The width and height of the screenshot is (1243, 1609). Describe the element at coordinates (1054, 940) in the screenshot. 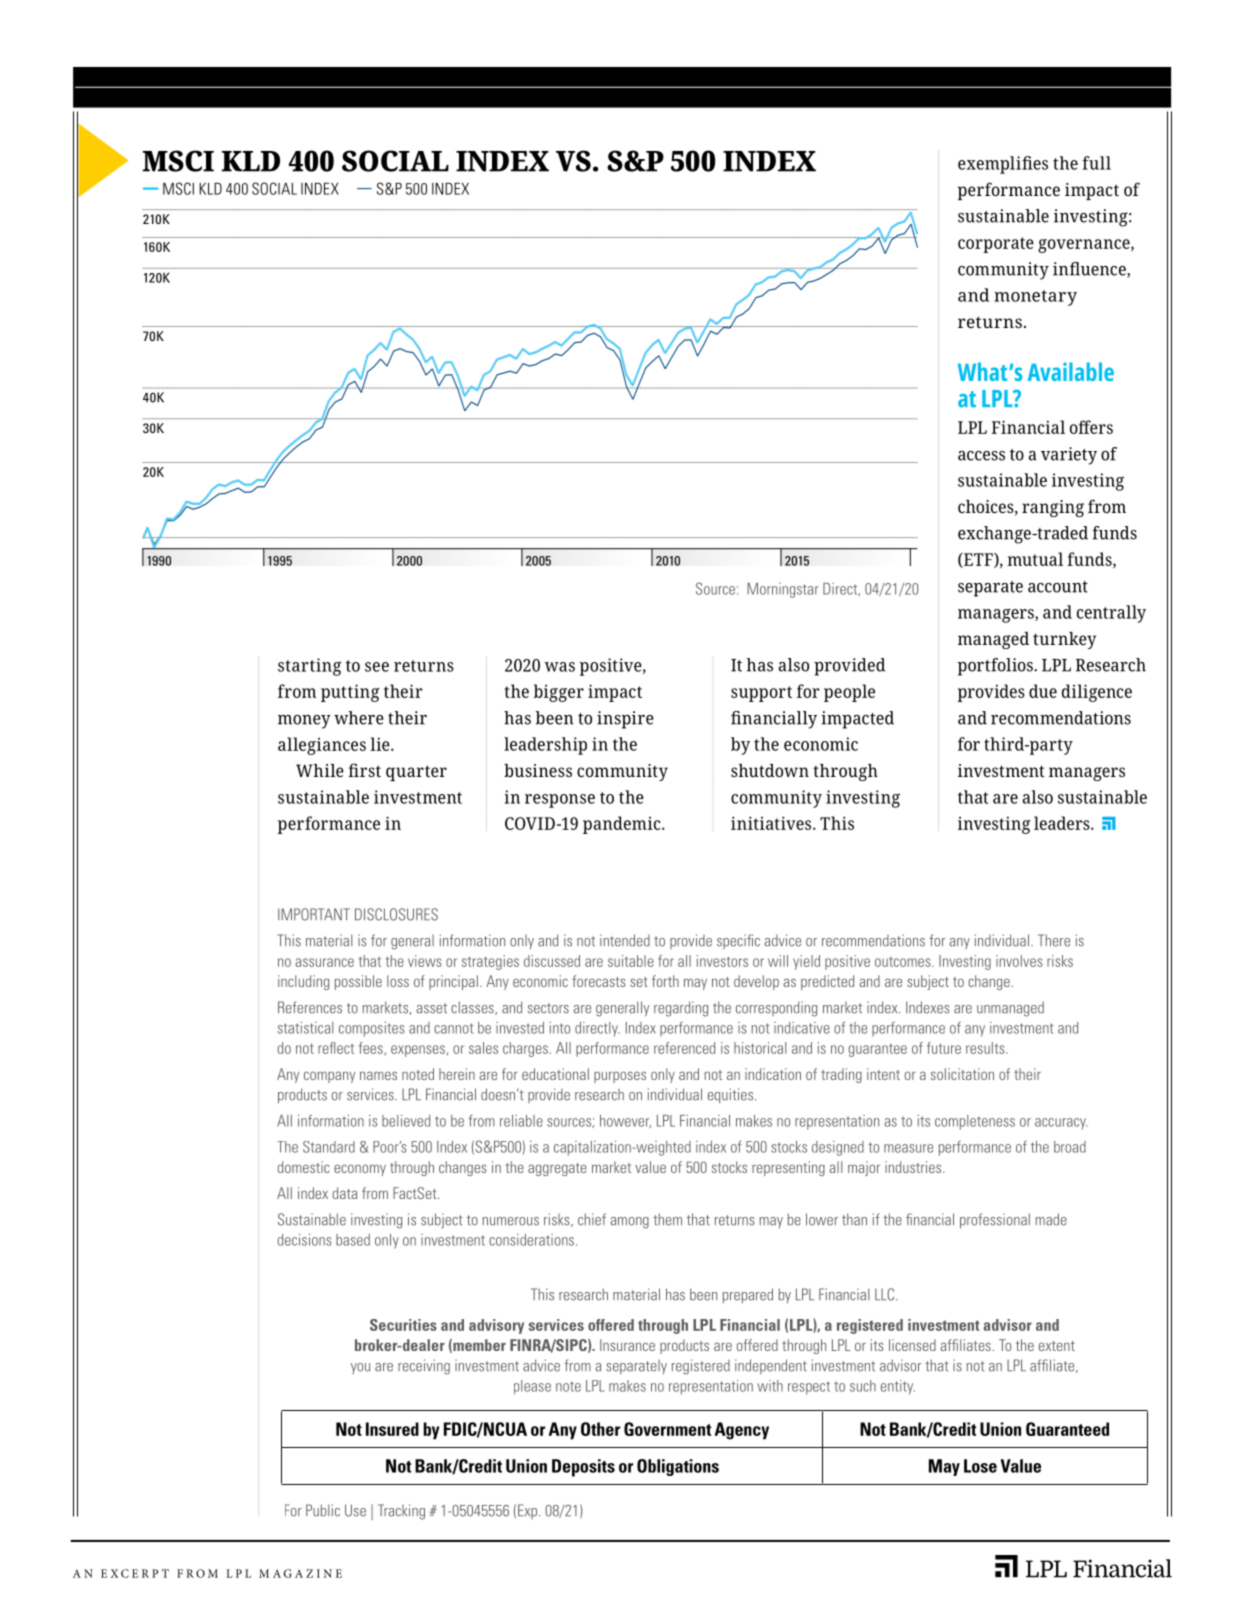

I see `There` at that location.
